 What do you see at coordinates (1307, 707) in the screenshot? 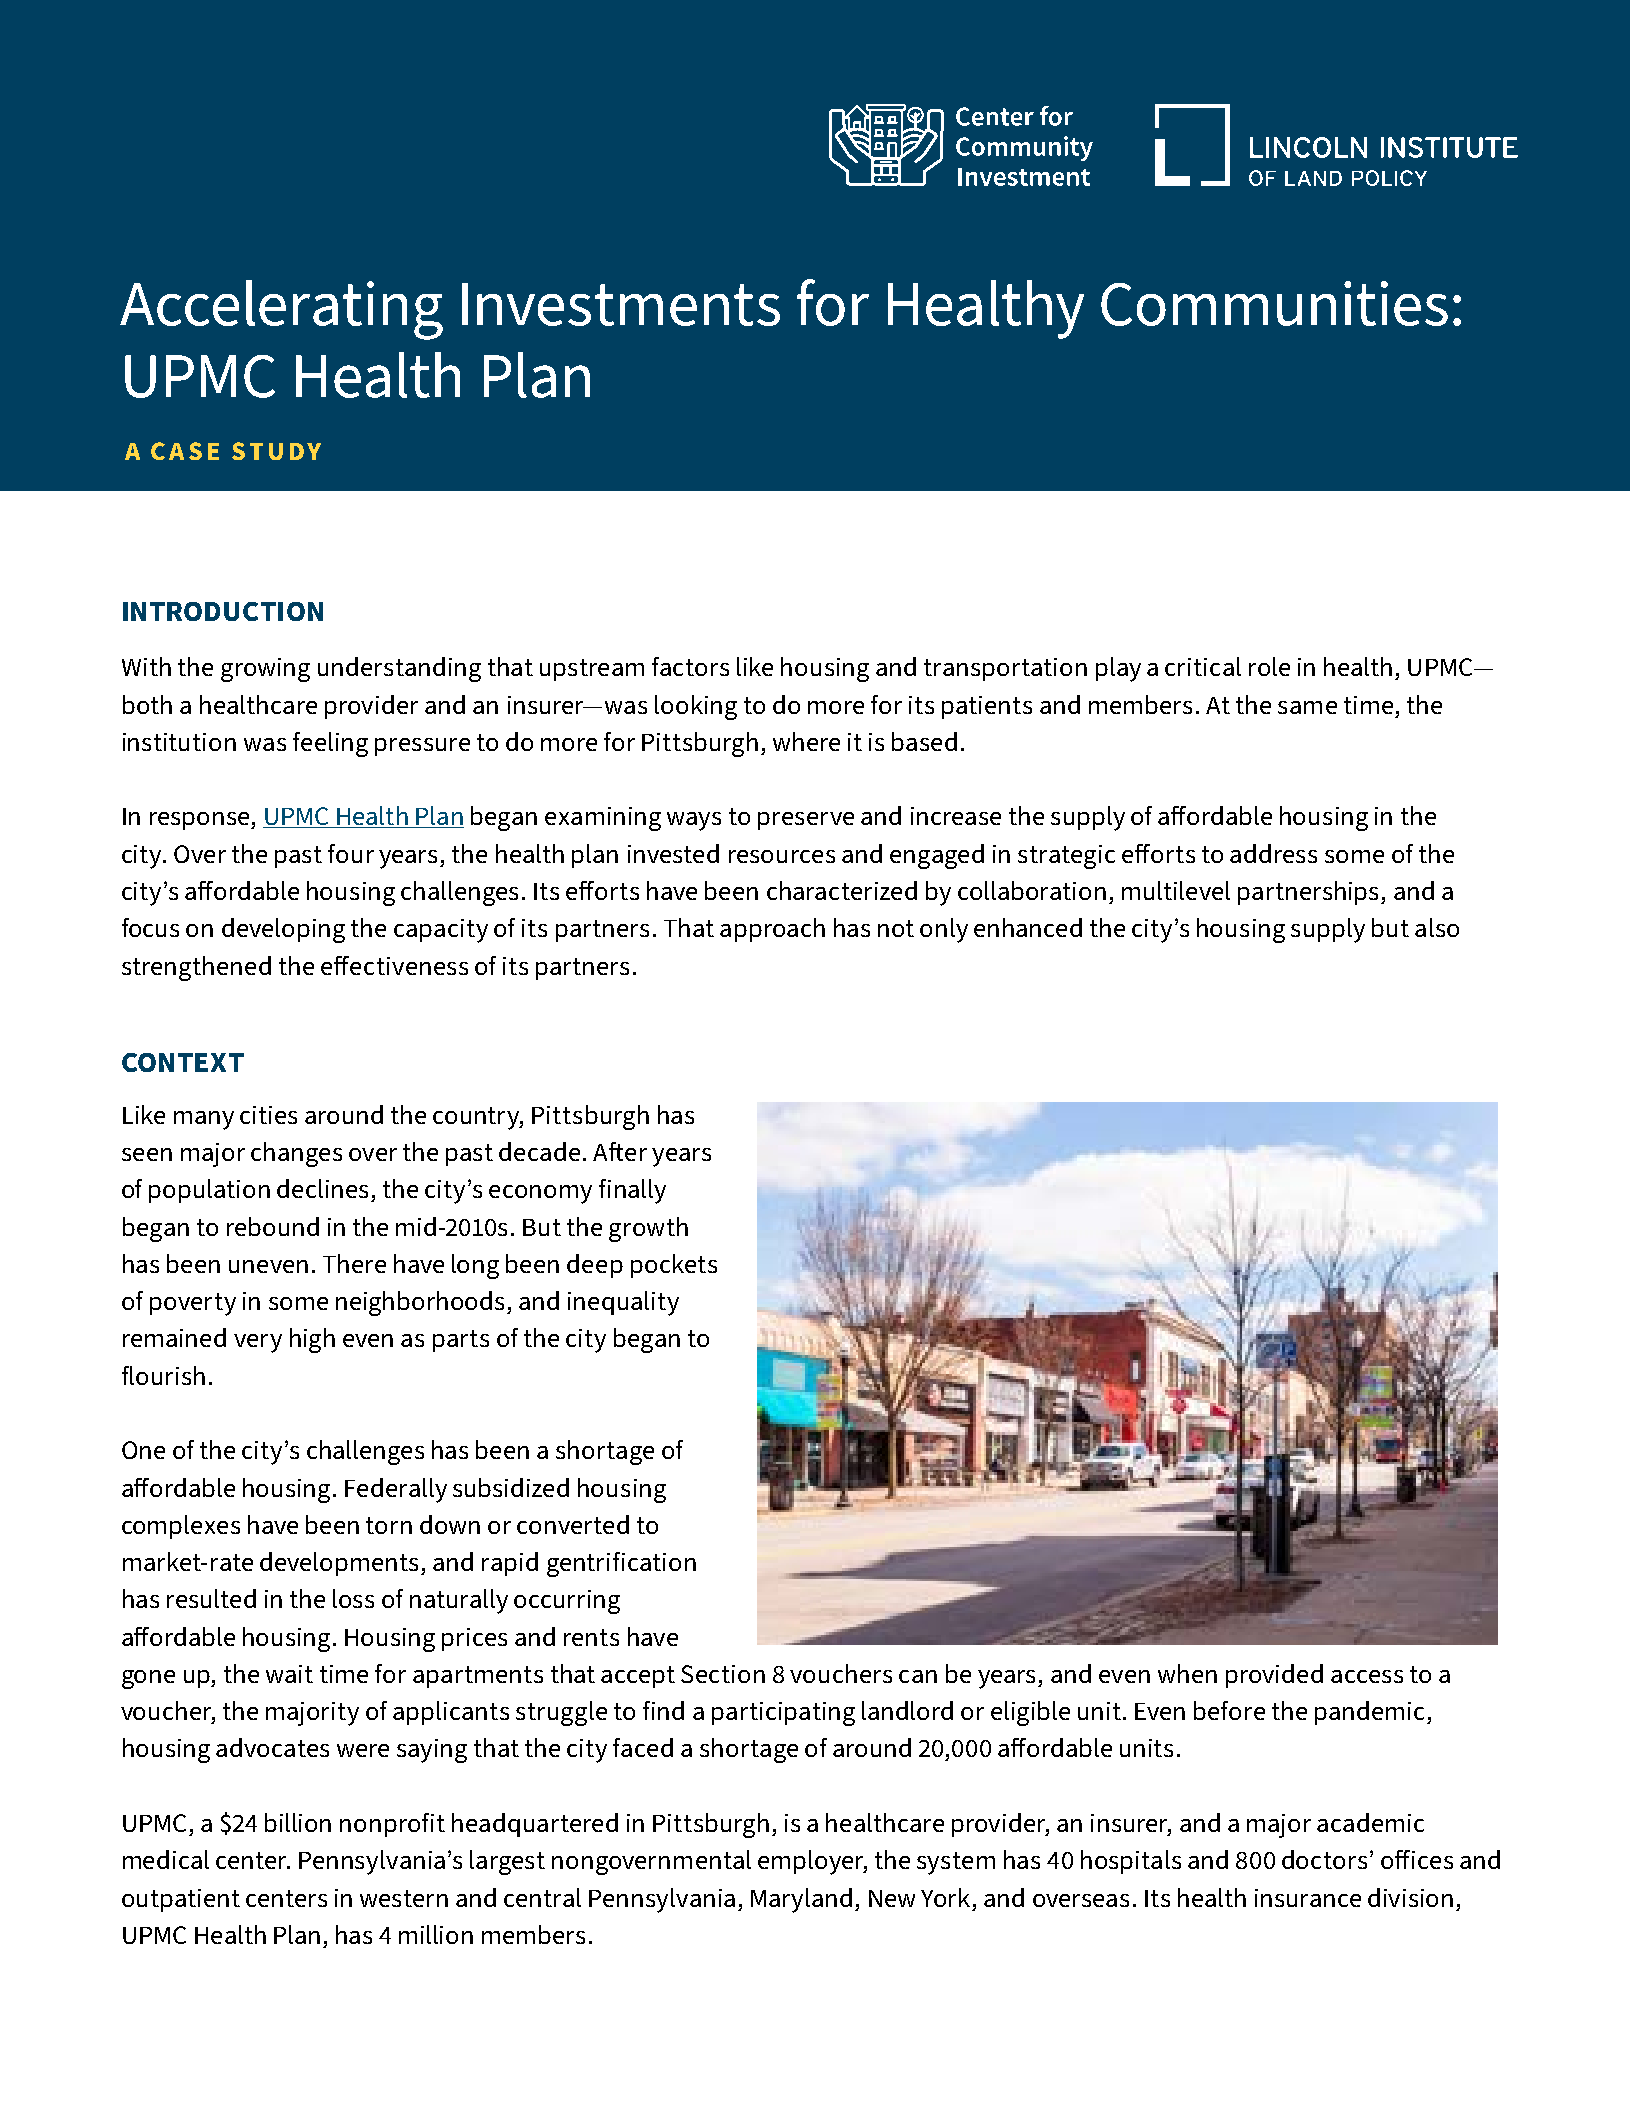
I see `same` at bounding box center [1307, 707].
